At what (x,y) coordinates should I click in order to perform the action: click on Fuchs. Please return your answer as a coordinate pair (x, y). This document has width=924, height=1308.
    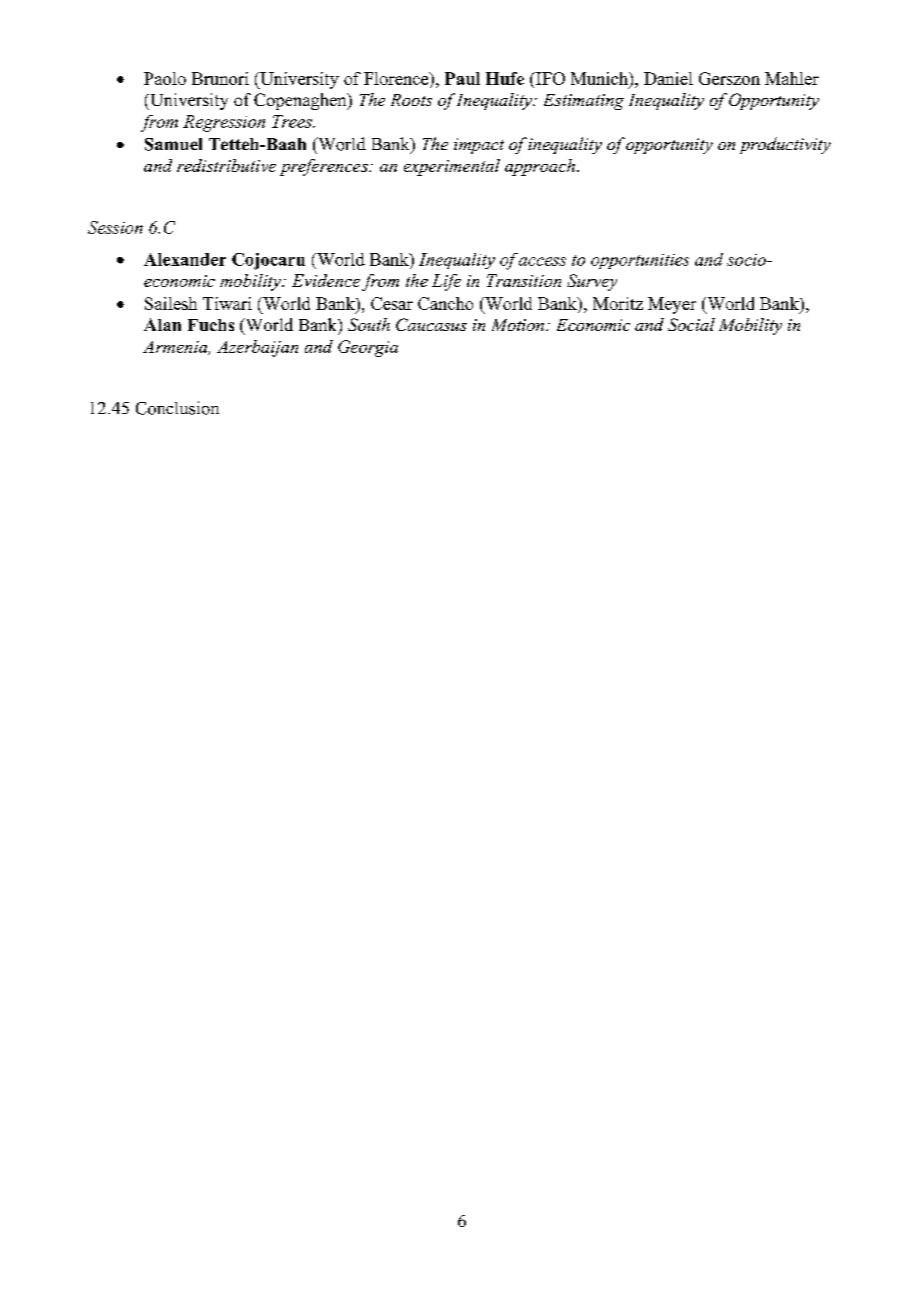
    Looking at the image, I should click on (211, 325).
